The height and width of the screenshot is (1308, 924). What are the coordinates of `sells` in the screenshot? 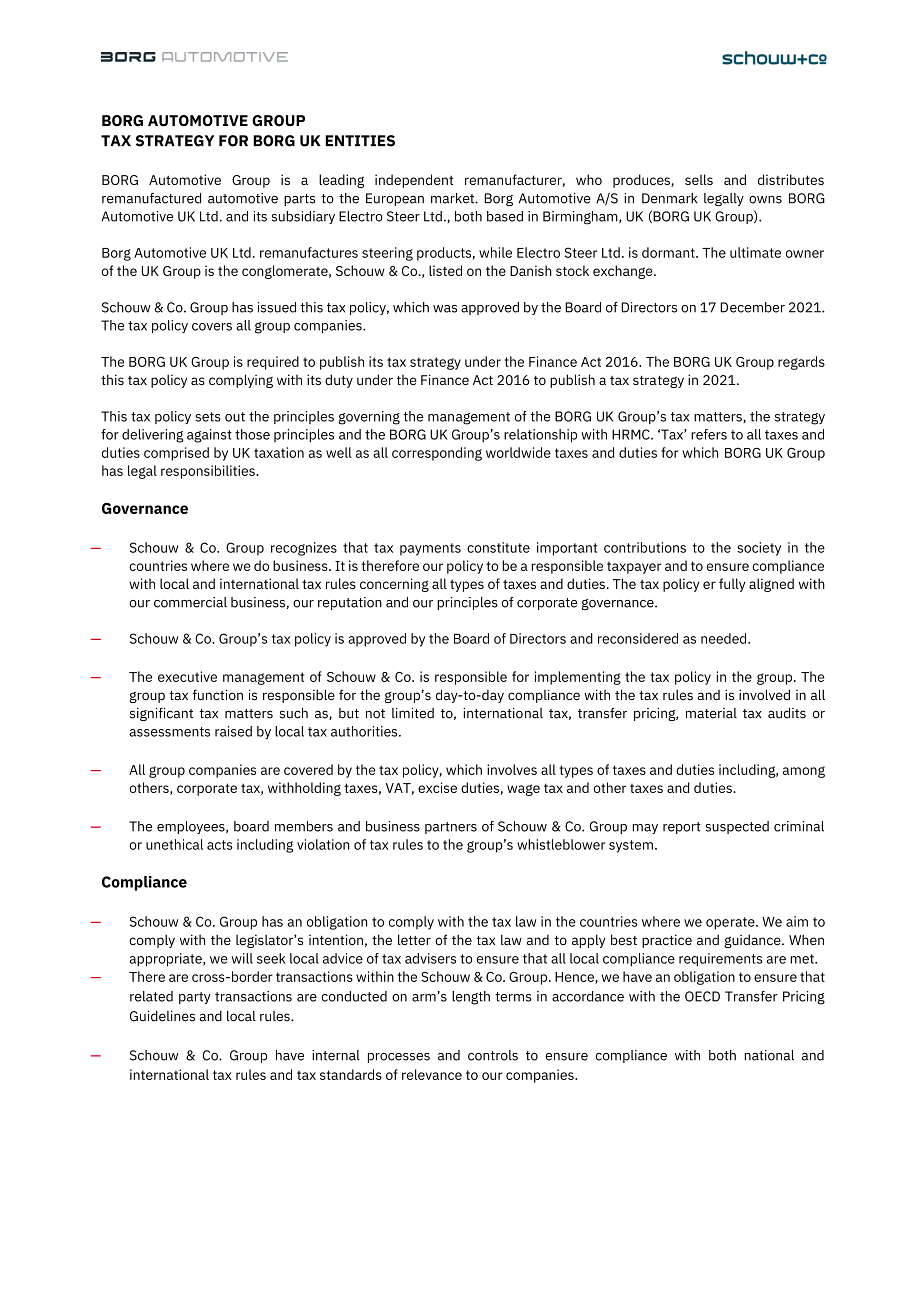 It's located at (699, 179).
